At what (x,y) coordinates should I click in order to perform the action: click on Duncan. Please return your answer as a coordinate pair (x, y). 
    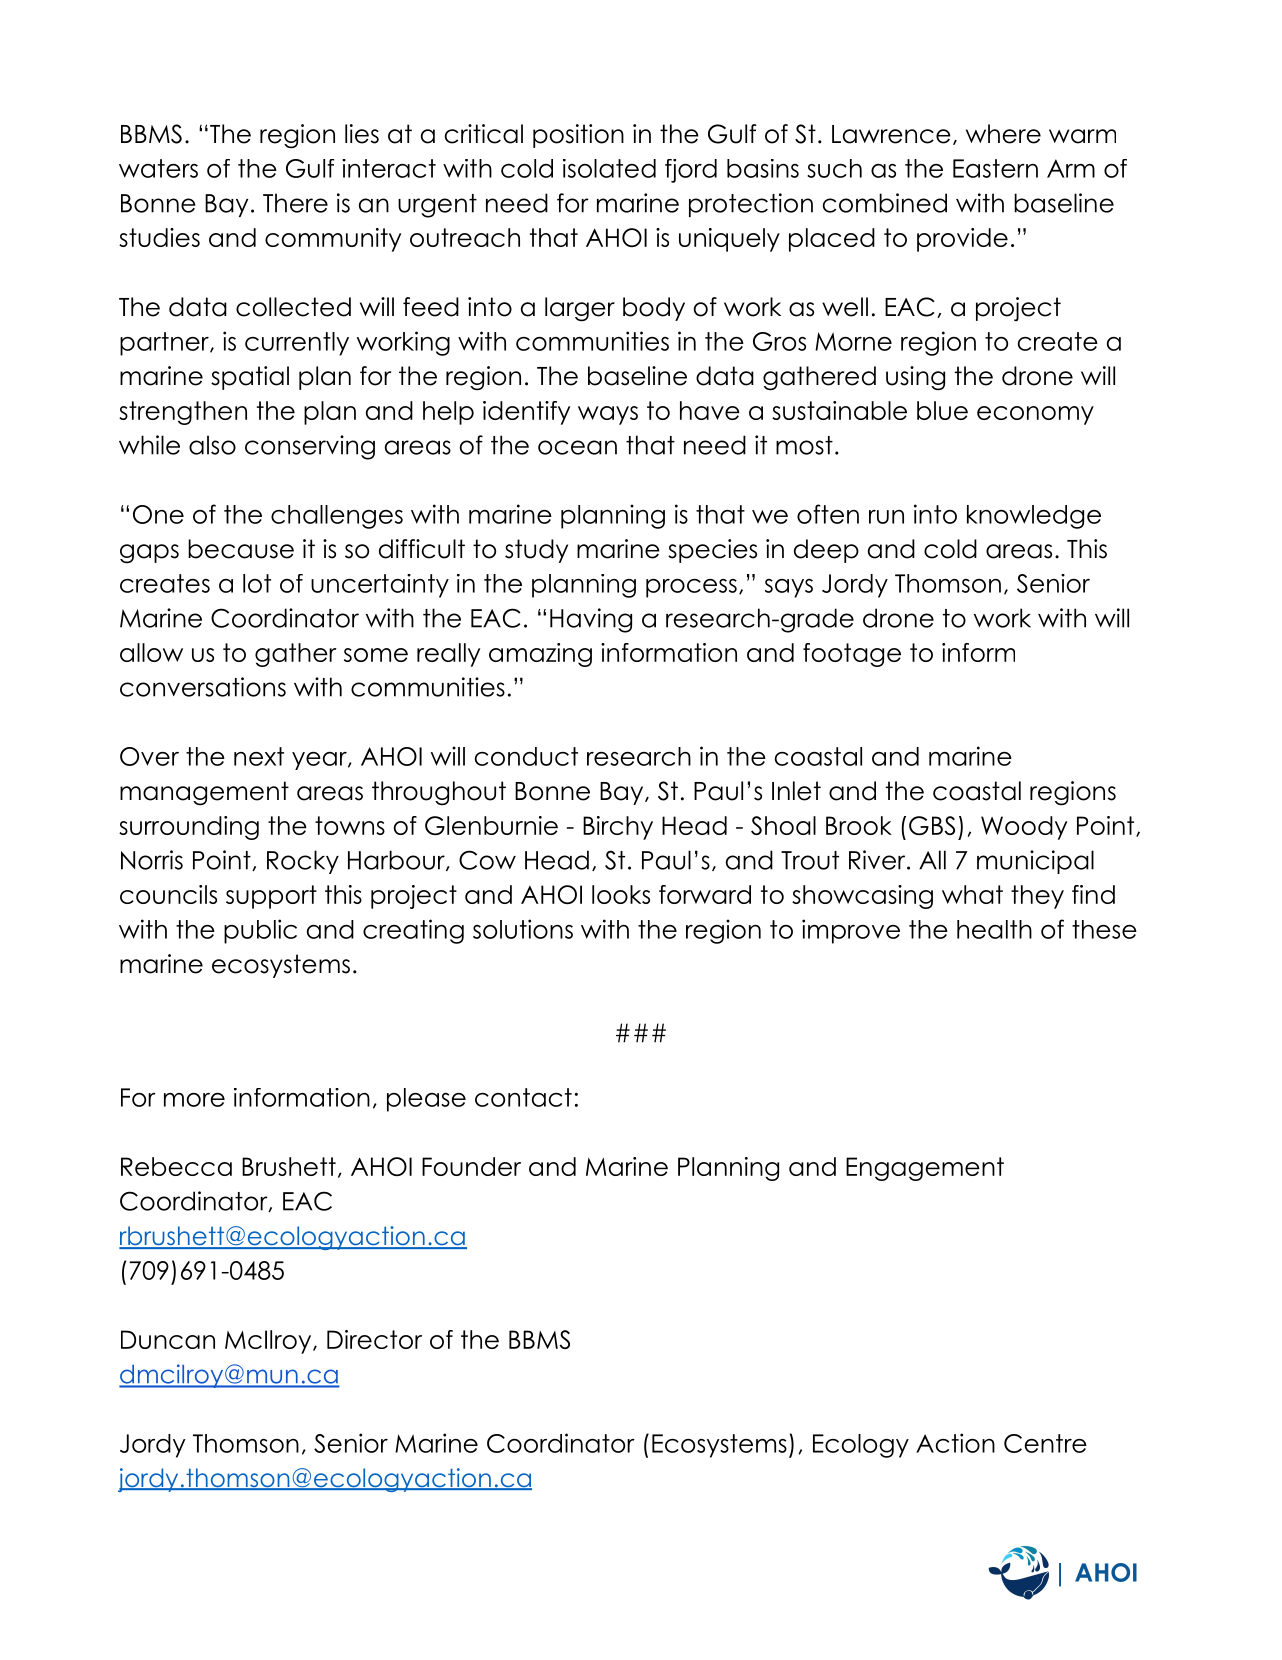
    Looking at the image, I should click on (168, 1339).
